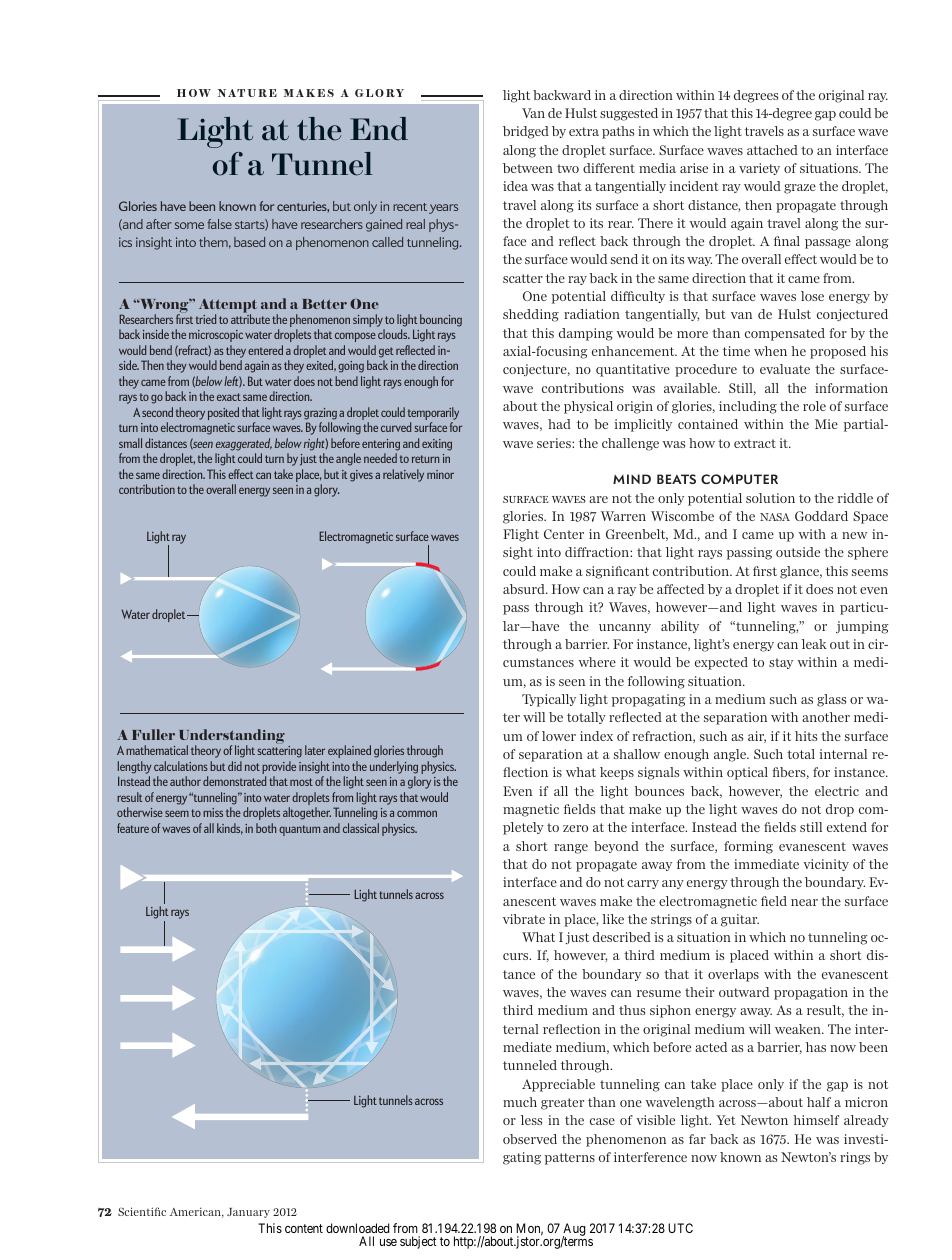 The height and width of the image is (1260, 952). What do you see at coordinates (772, 150) in the image?
I see `attached` at bounding box center [772, 150].
